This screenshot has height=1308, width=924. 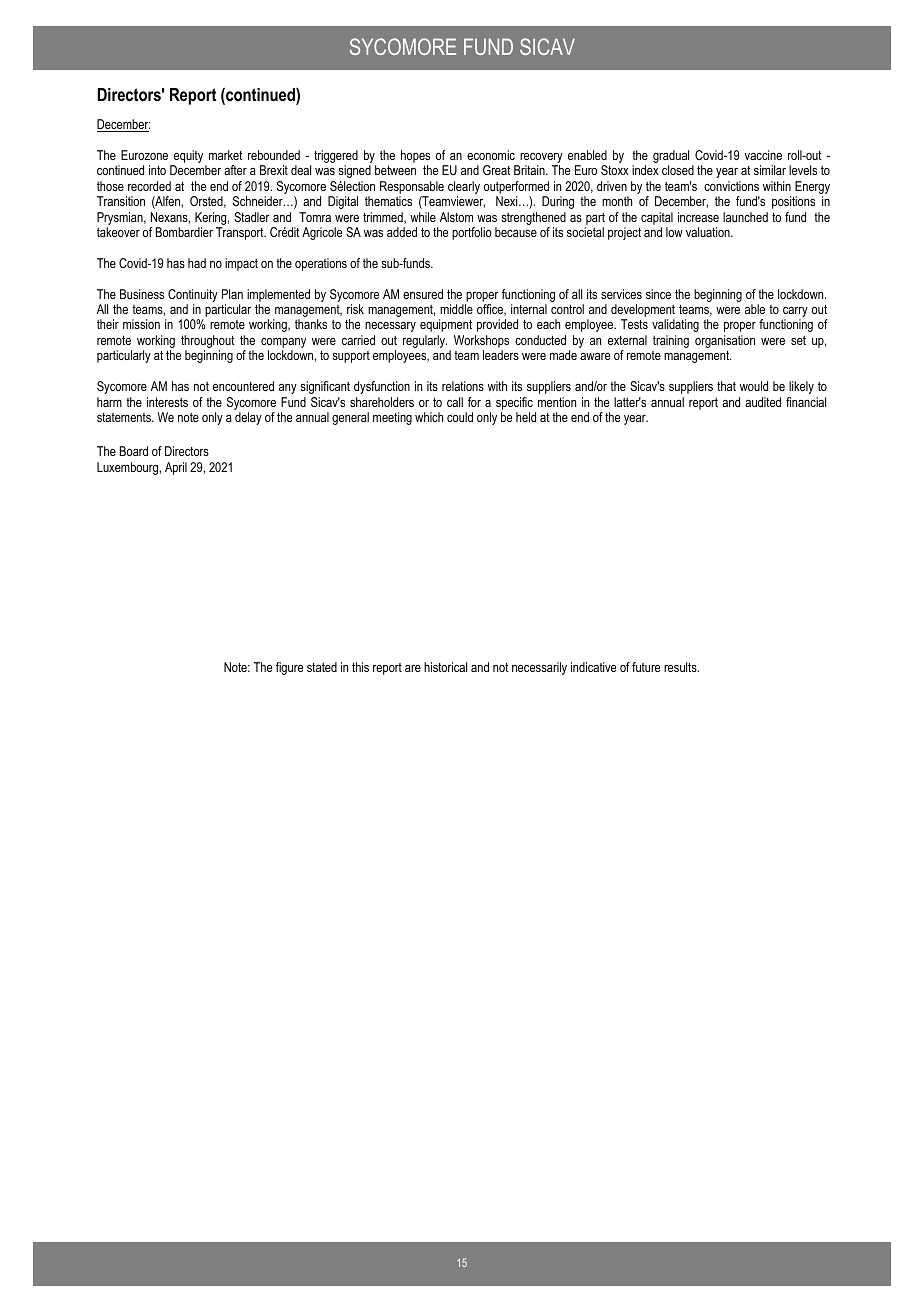 What do you see at coordinates (770, 170) in the screenshot?
I see `similar` at bounding box center [770, 170].
